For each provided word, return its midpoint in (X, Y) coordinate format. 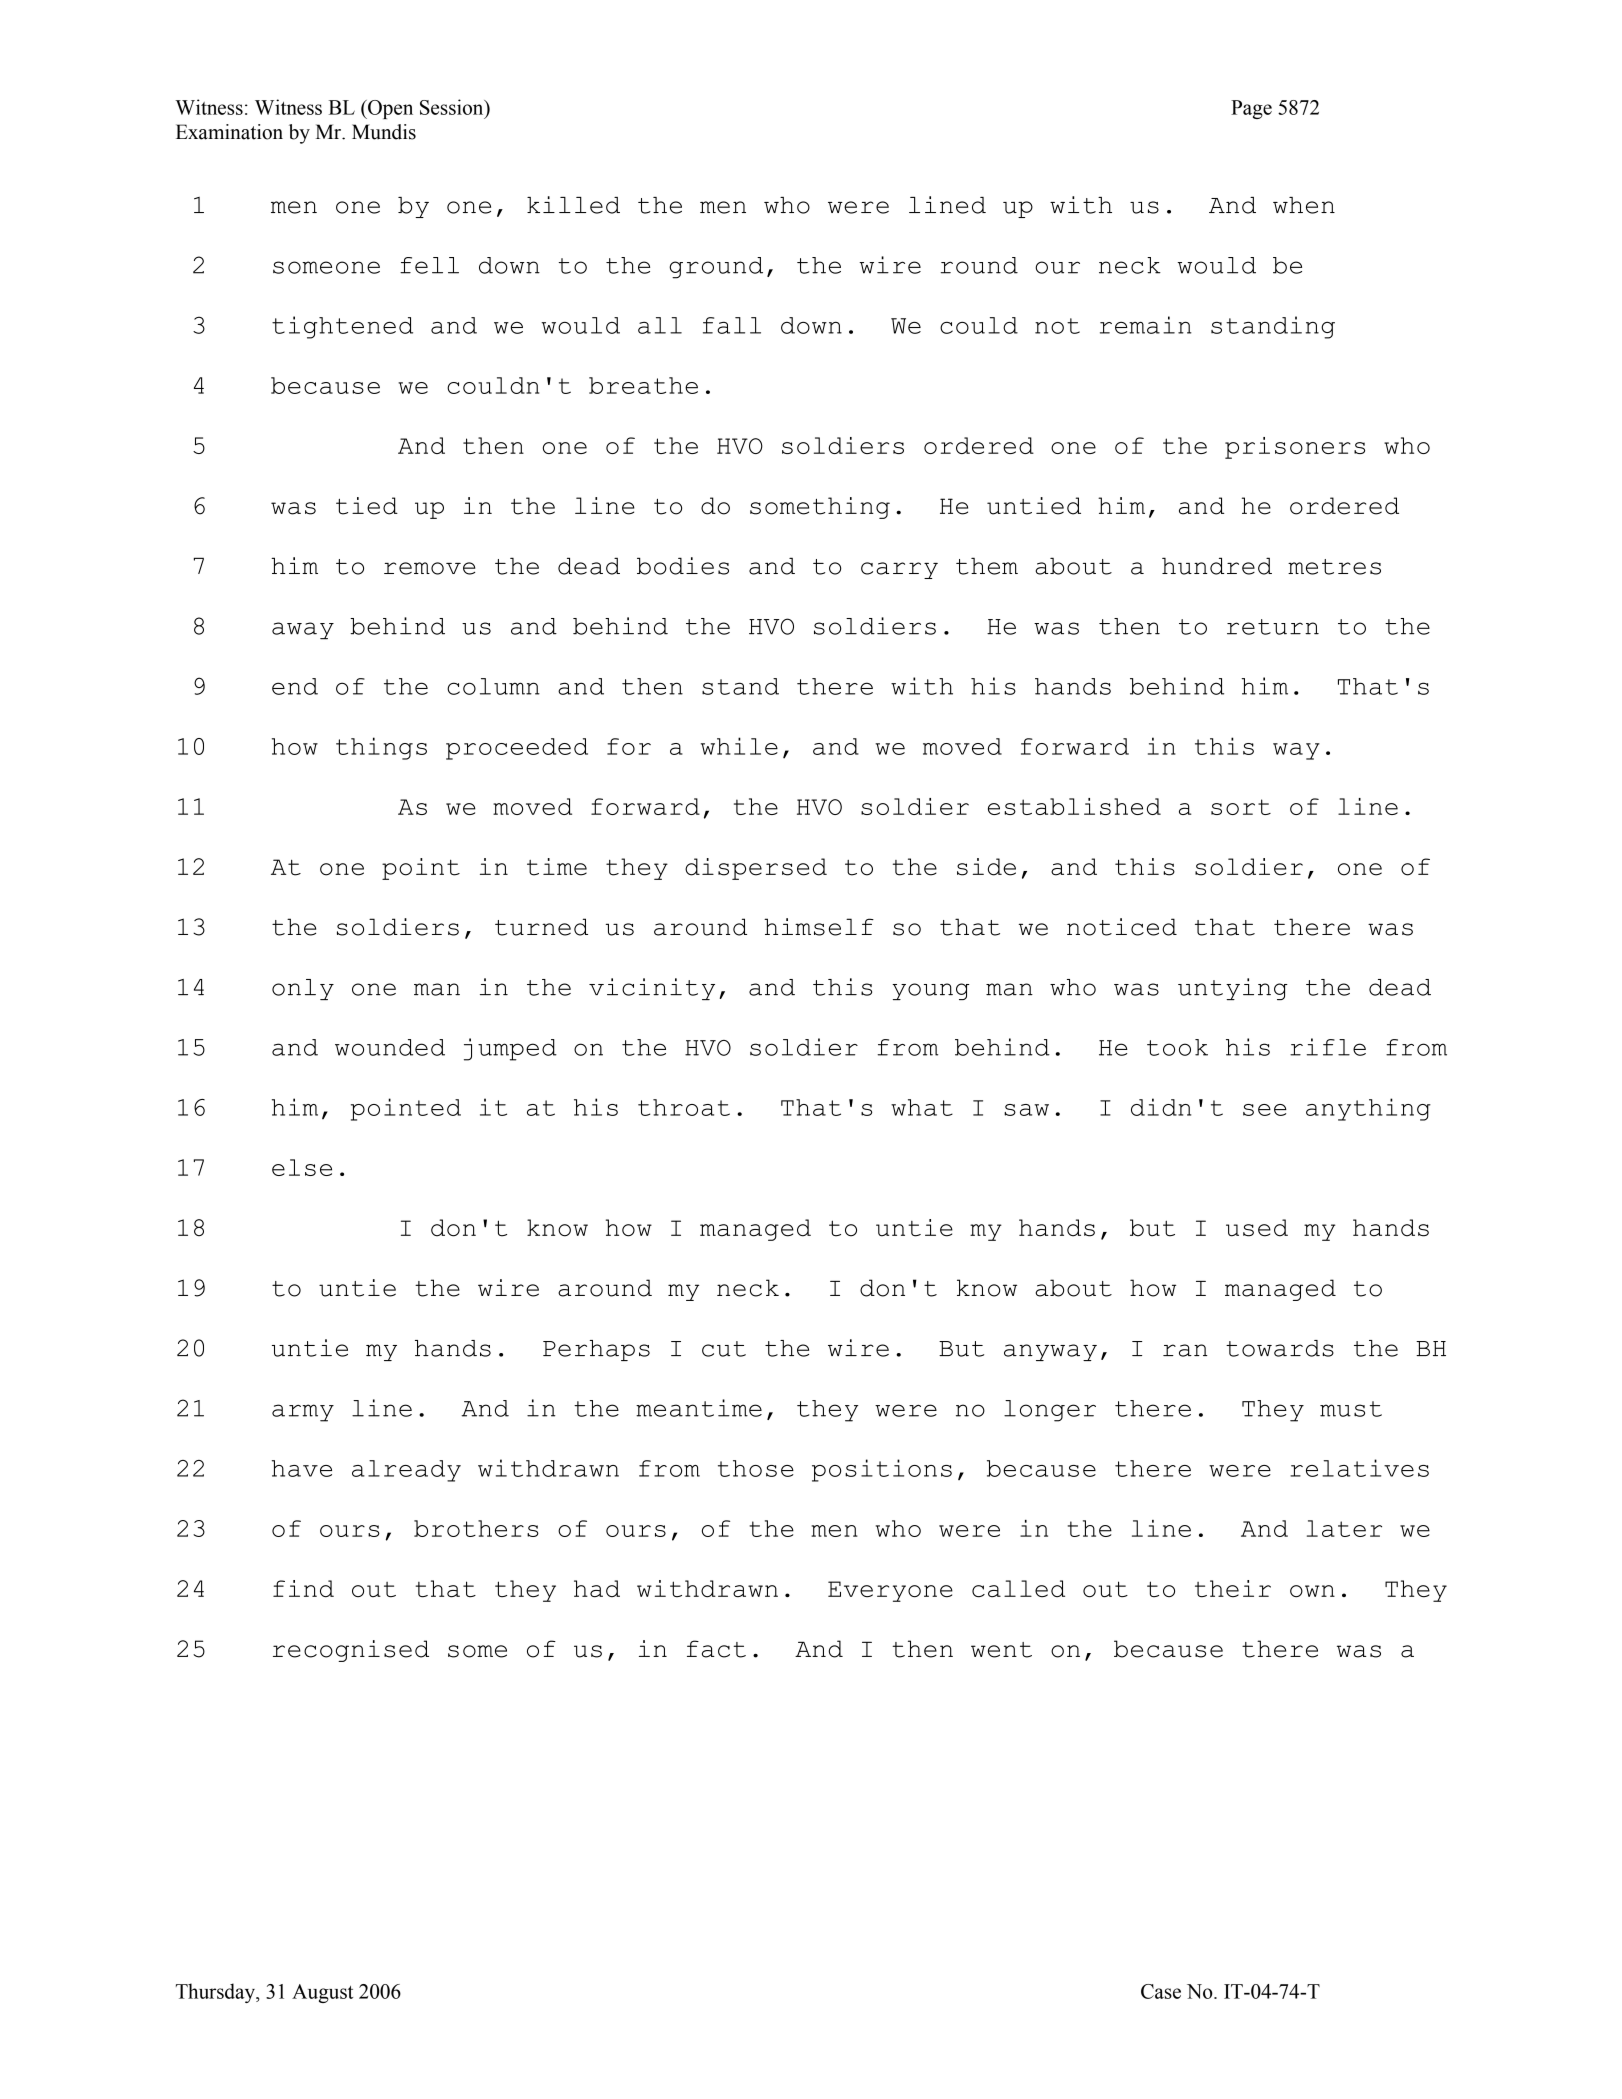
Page (1251, 109)
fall (732, 325)
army (303, 1413)
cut (724, 1349)
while (739, 746)
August (322, 1993)
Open (389, 109)
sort (1241, 807)
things (381, 748)
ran (1185, 1350)
